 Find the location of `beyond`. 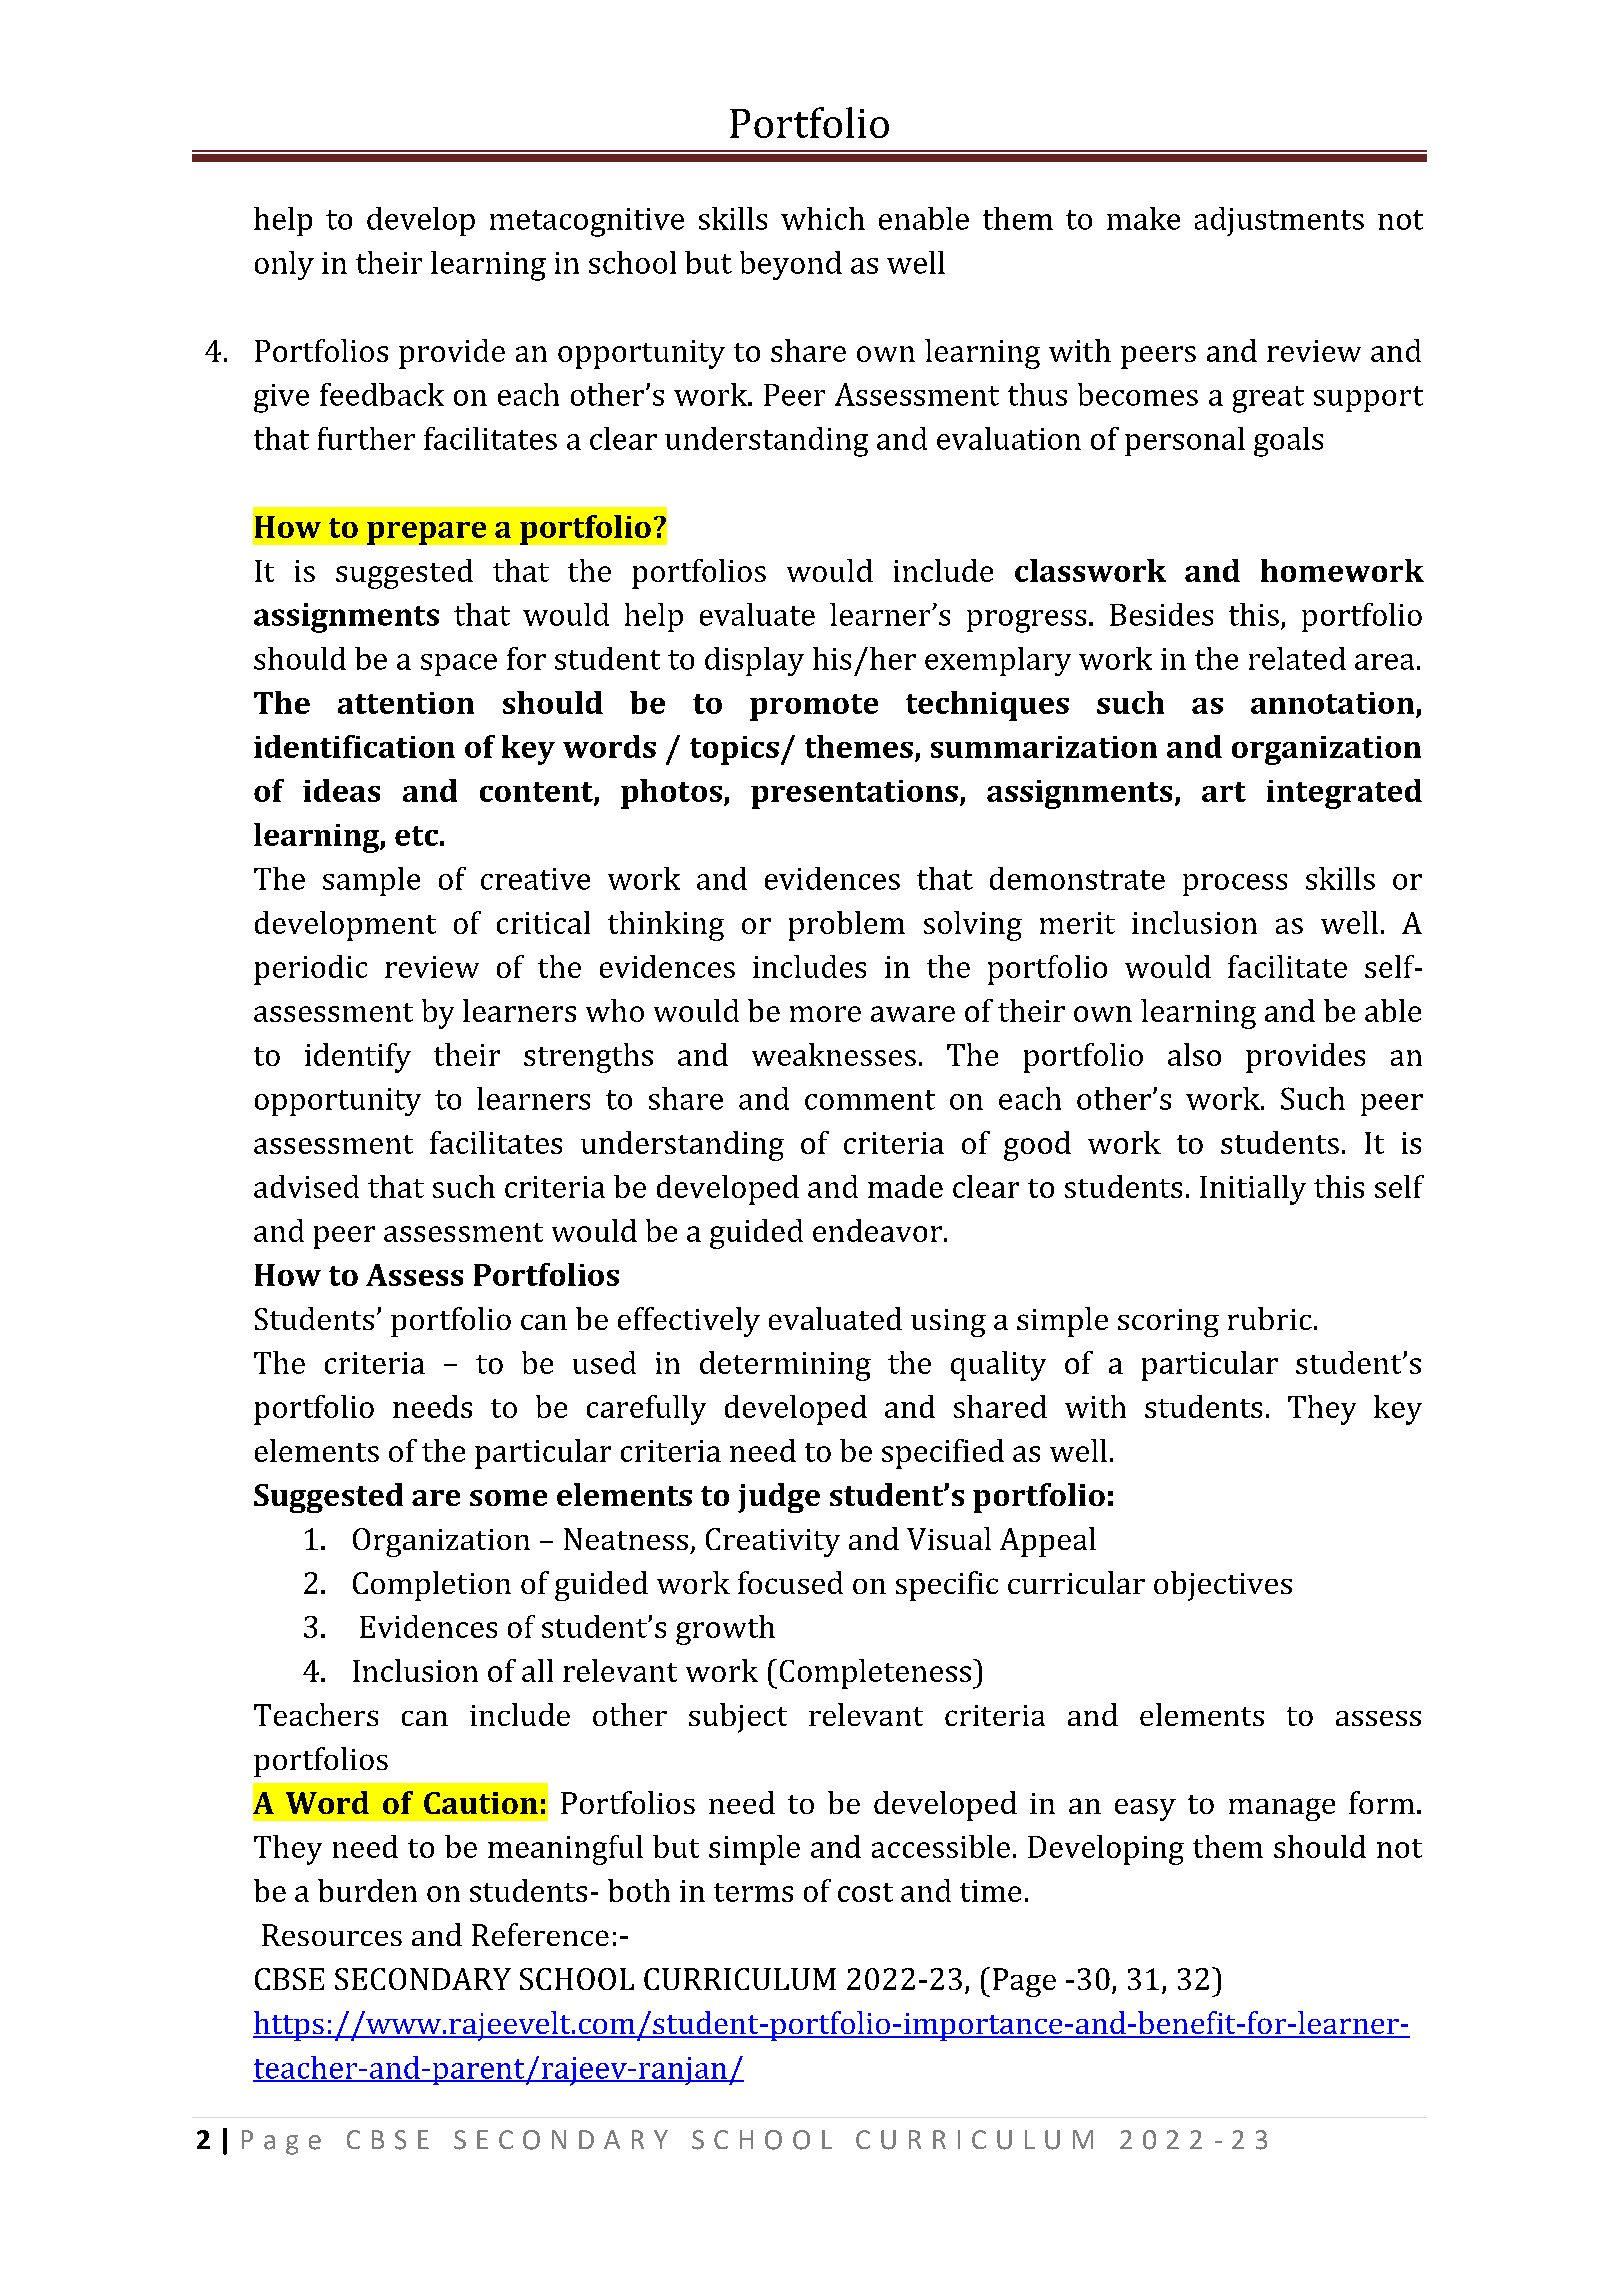

beyond is located at coordinates (791, 265).
